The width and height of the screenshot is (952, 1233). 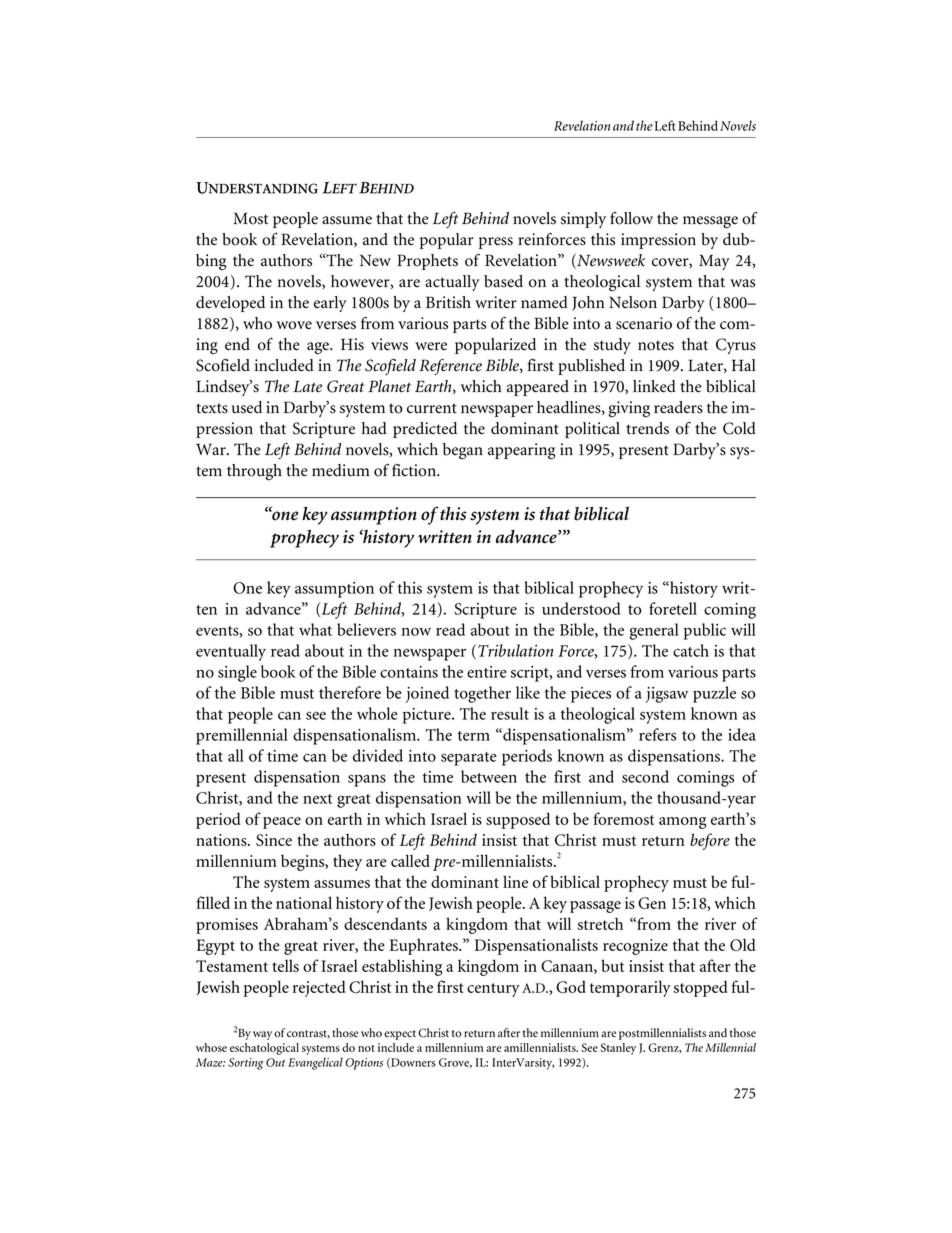 I want to click on began, so click(x=463, y=451).
